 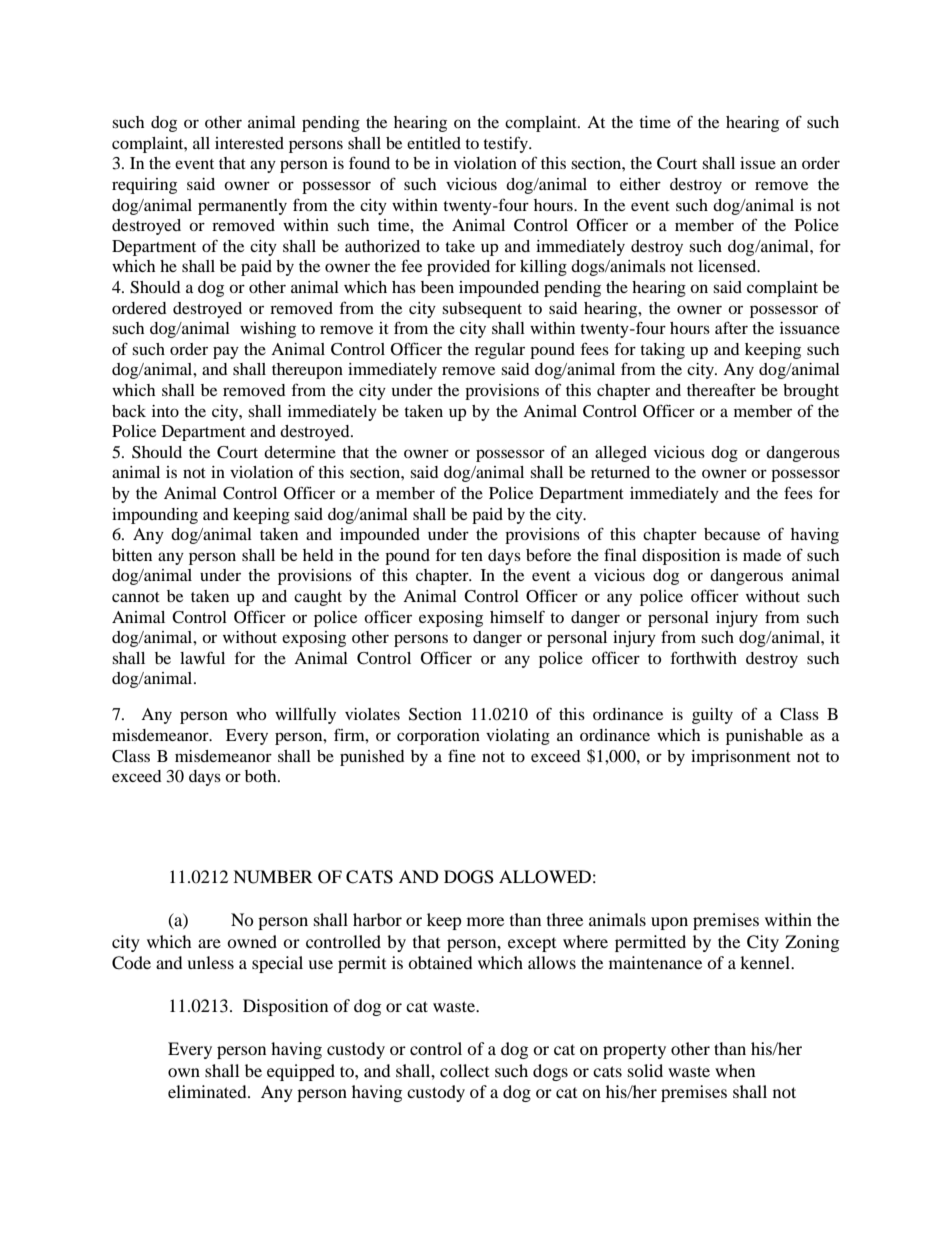 I want to click on himself, so click(x=517, y=616).
